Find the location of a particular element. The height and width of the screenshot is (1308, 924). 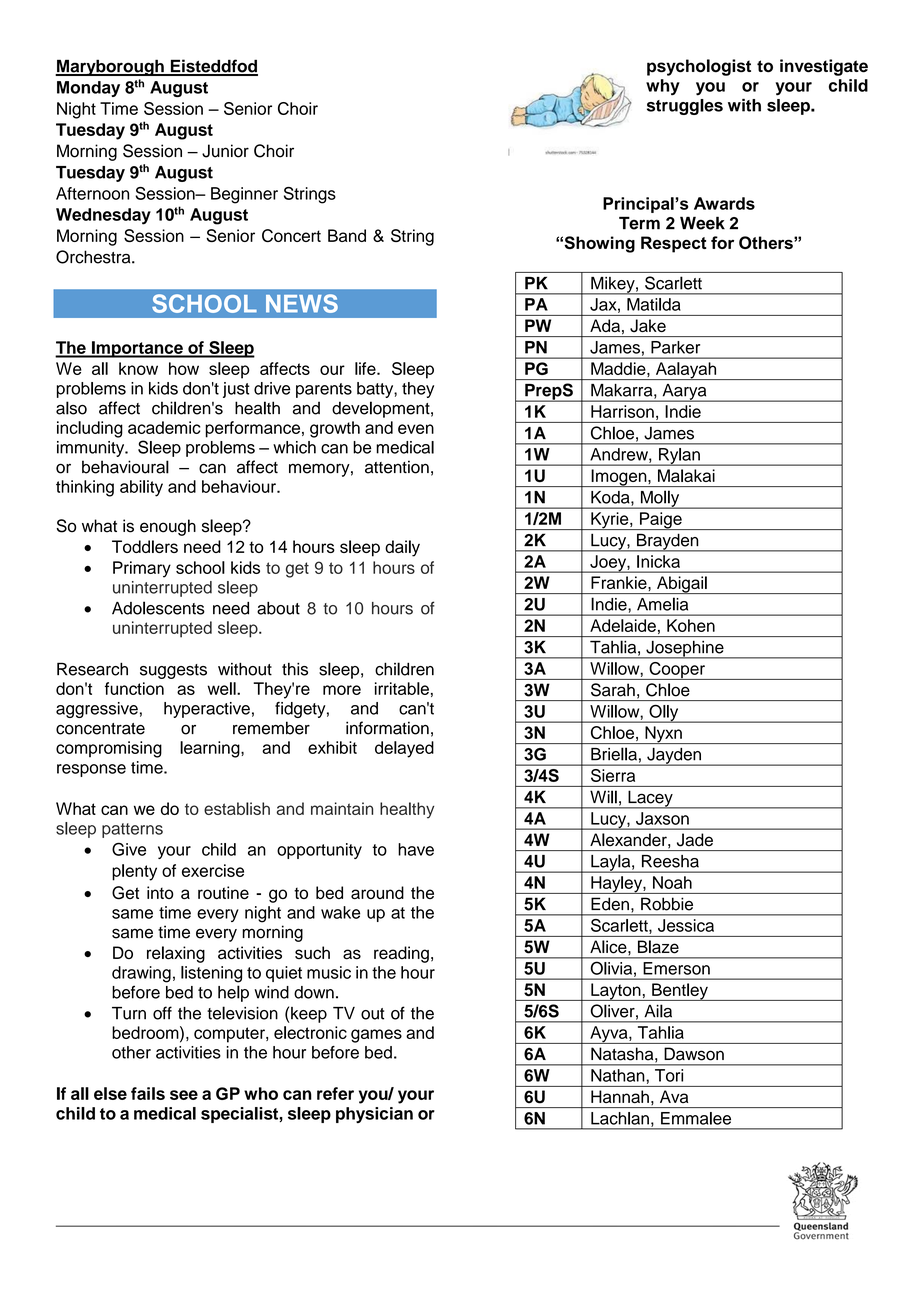

patterns is located at coordinates (132, 830).
